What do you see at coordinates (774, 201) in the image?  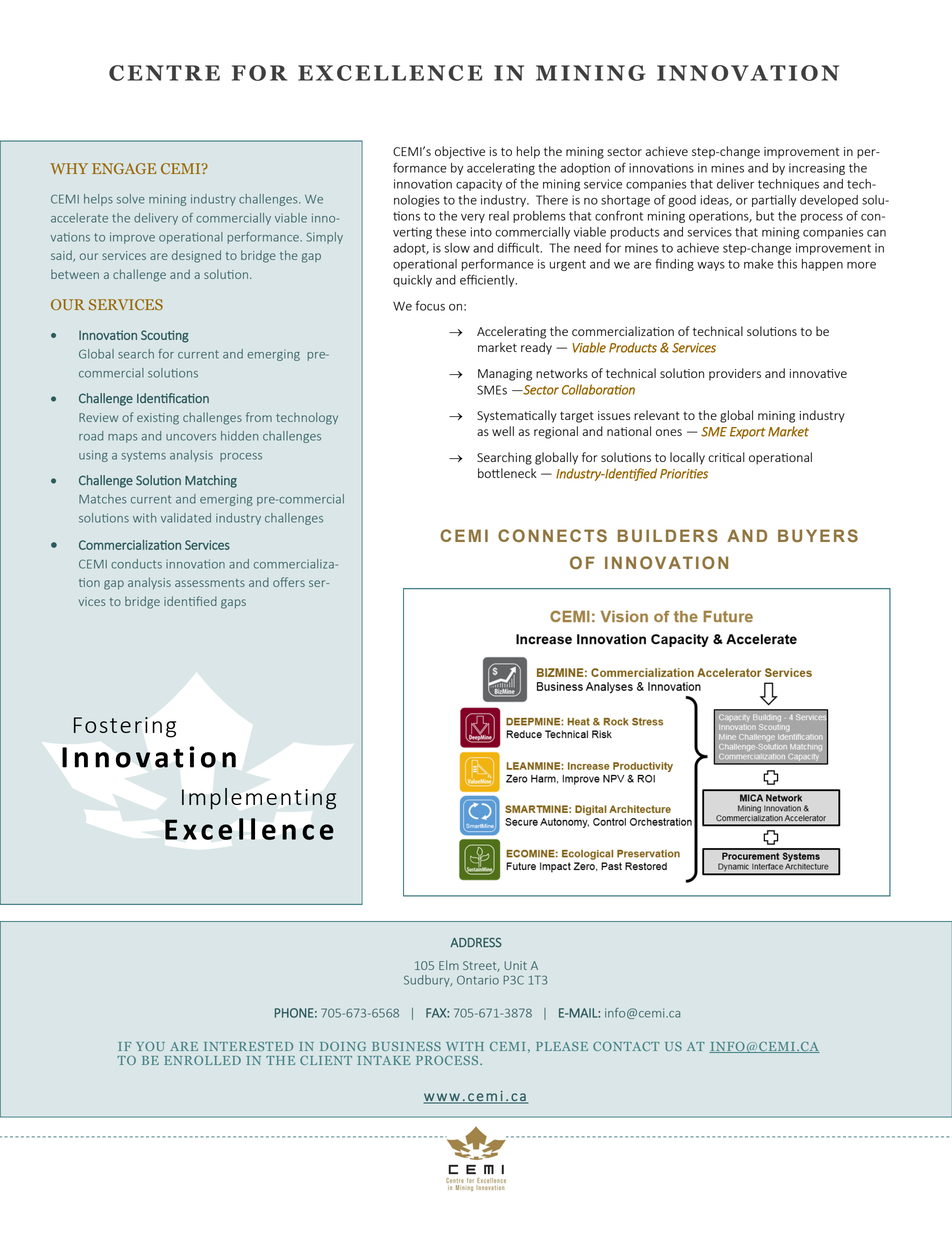 I see `partially` at bounding box center [774, 201].
